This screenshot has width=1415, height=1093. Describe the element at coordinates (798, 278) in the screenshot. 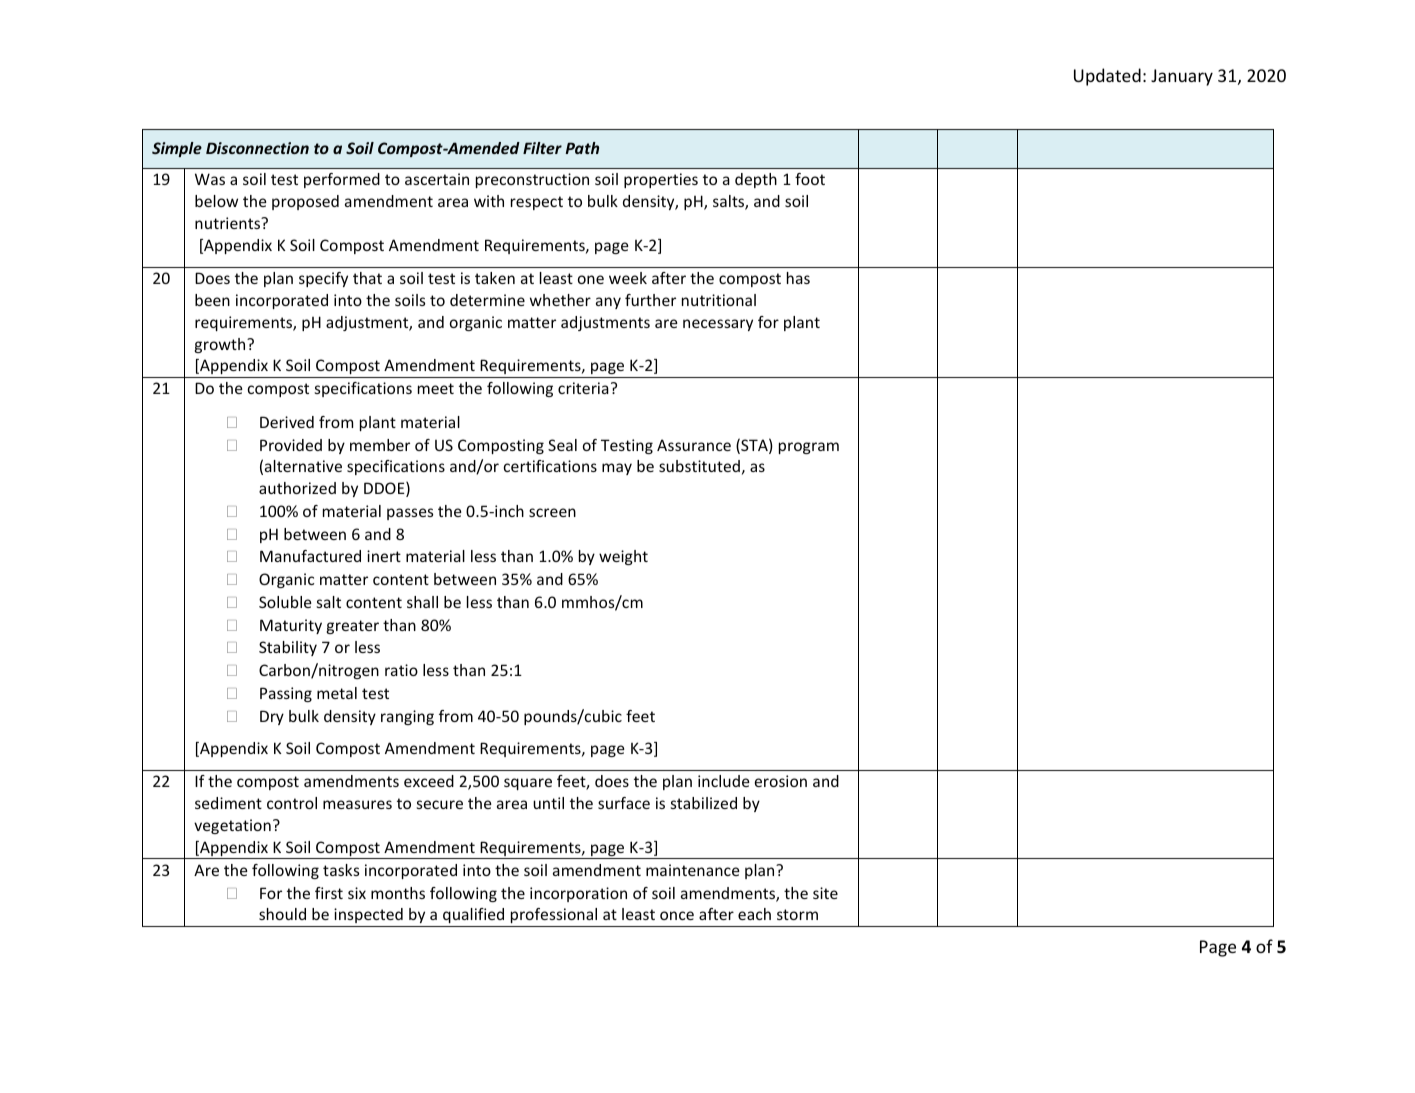

I see `has` at that location.
